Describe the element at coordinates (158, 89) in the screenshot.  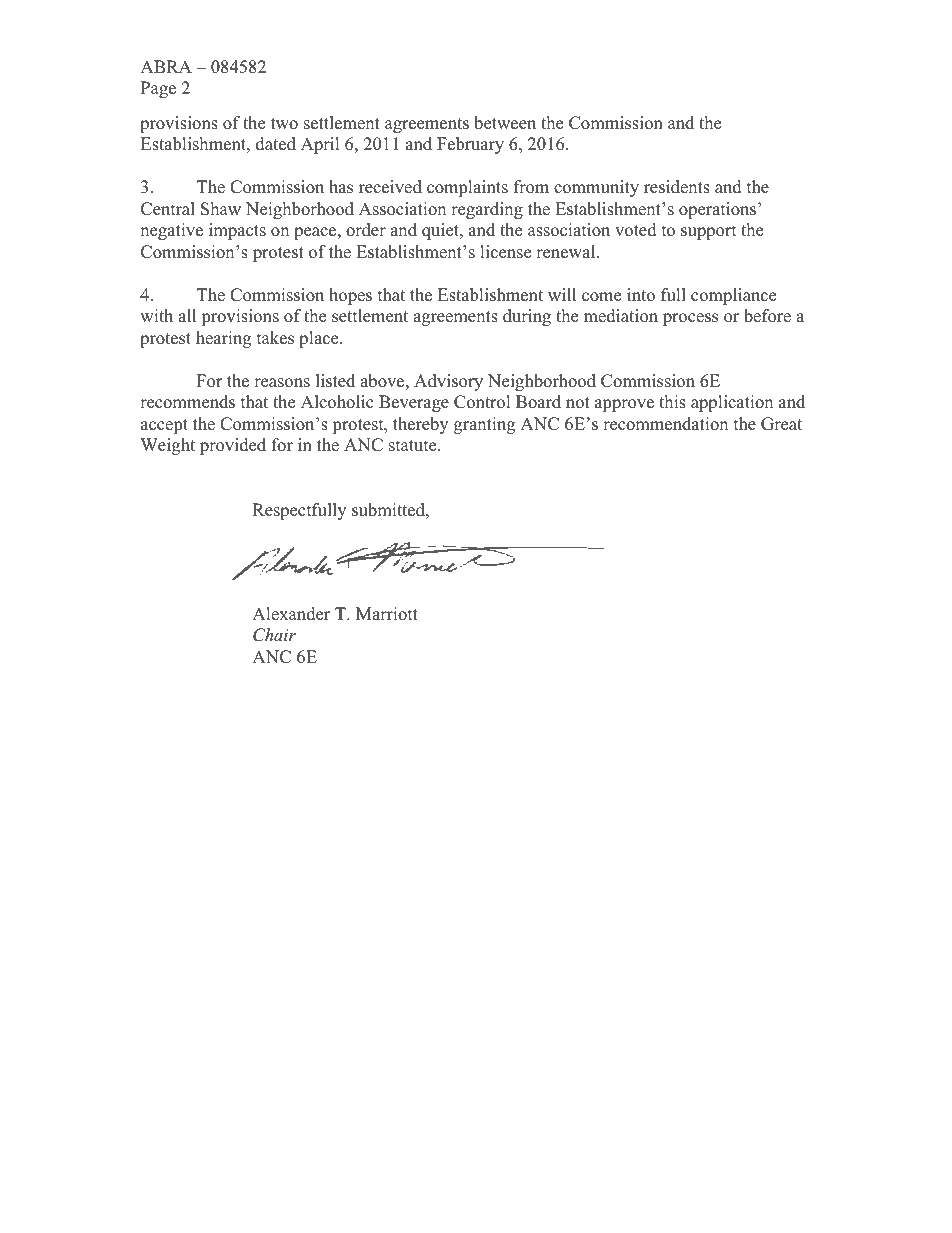
I see `Page` at that location.
